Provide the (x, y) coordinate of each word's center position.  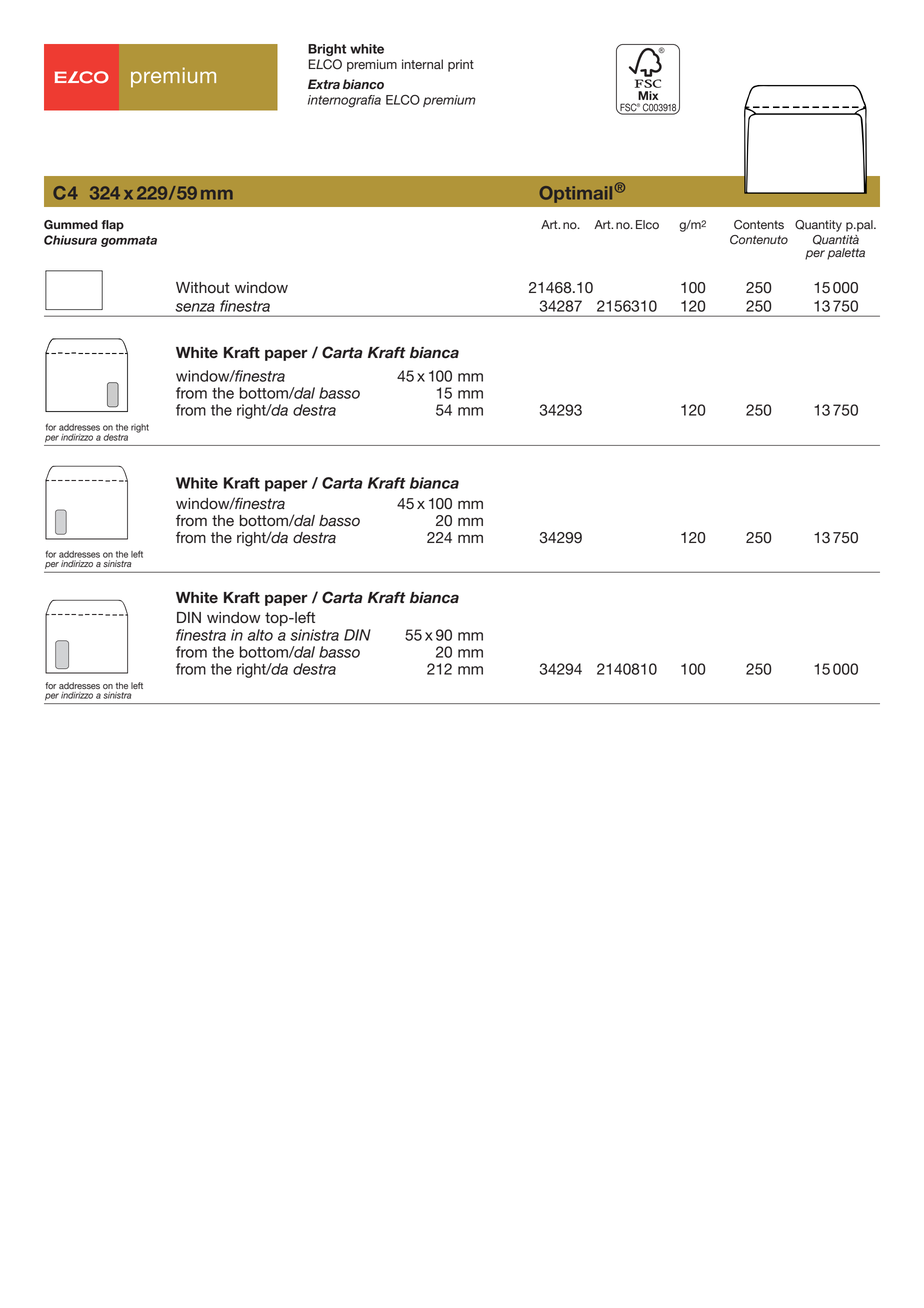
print (461, 65)
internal (422, 64)
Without (203, 288)
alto (260, 635)
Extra (324, 84)
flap (112, 226)
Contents (759, 225)
